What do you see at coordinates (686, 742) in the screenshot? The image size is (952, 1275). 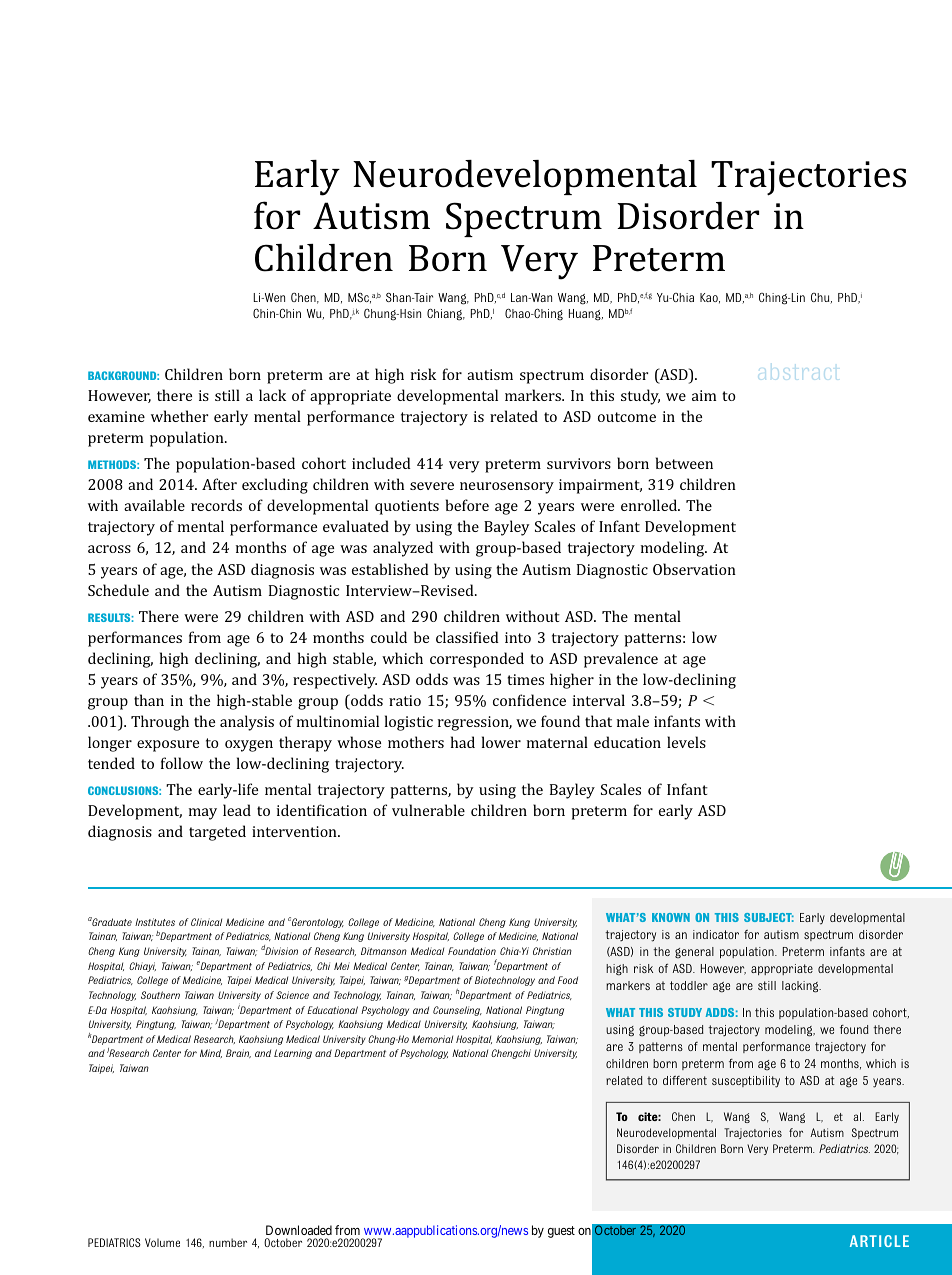 I see `levels` at bounding box center [686, 742].
